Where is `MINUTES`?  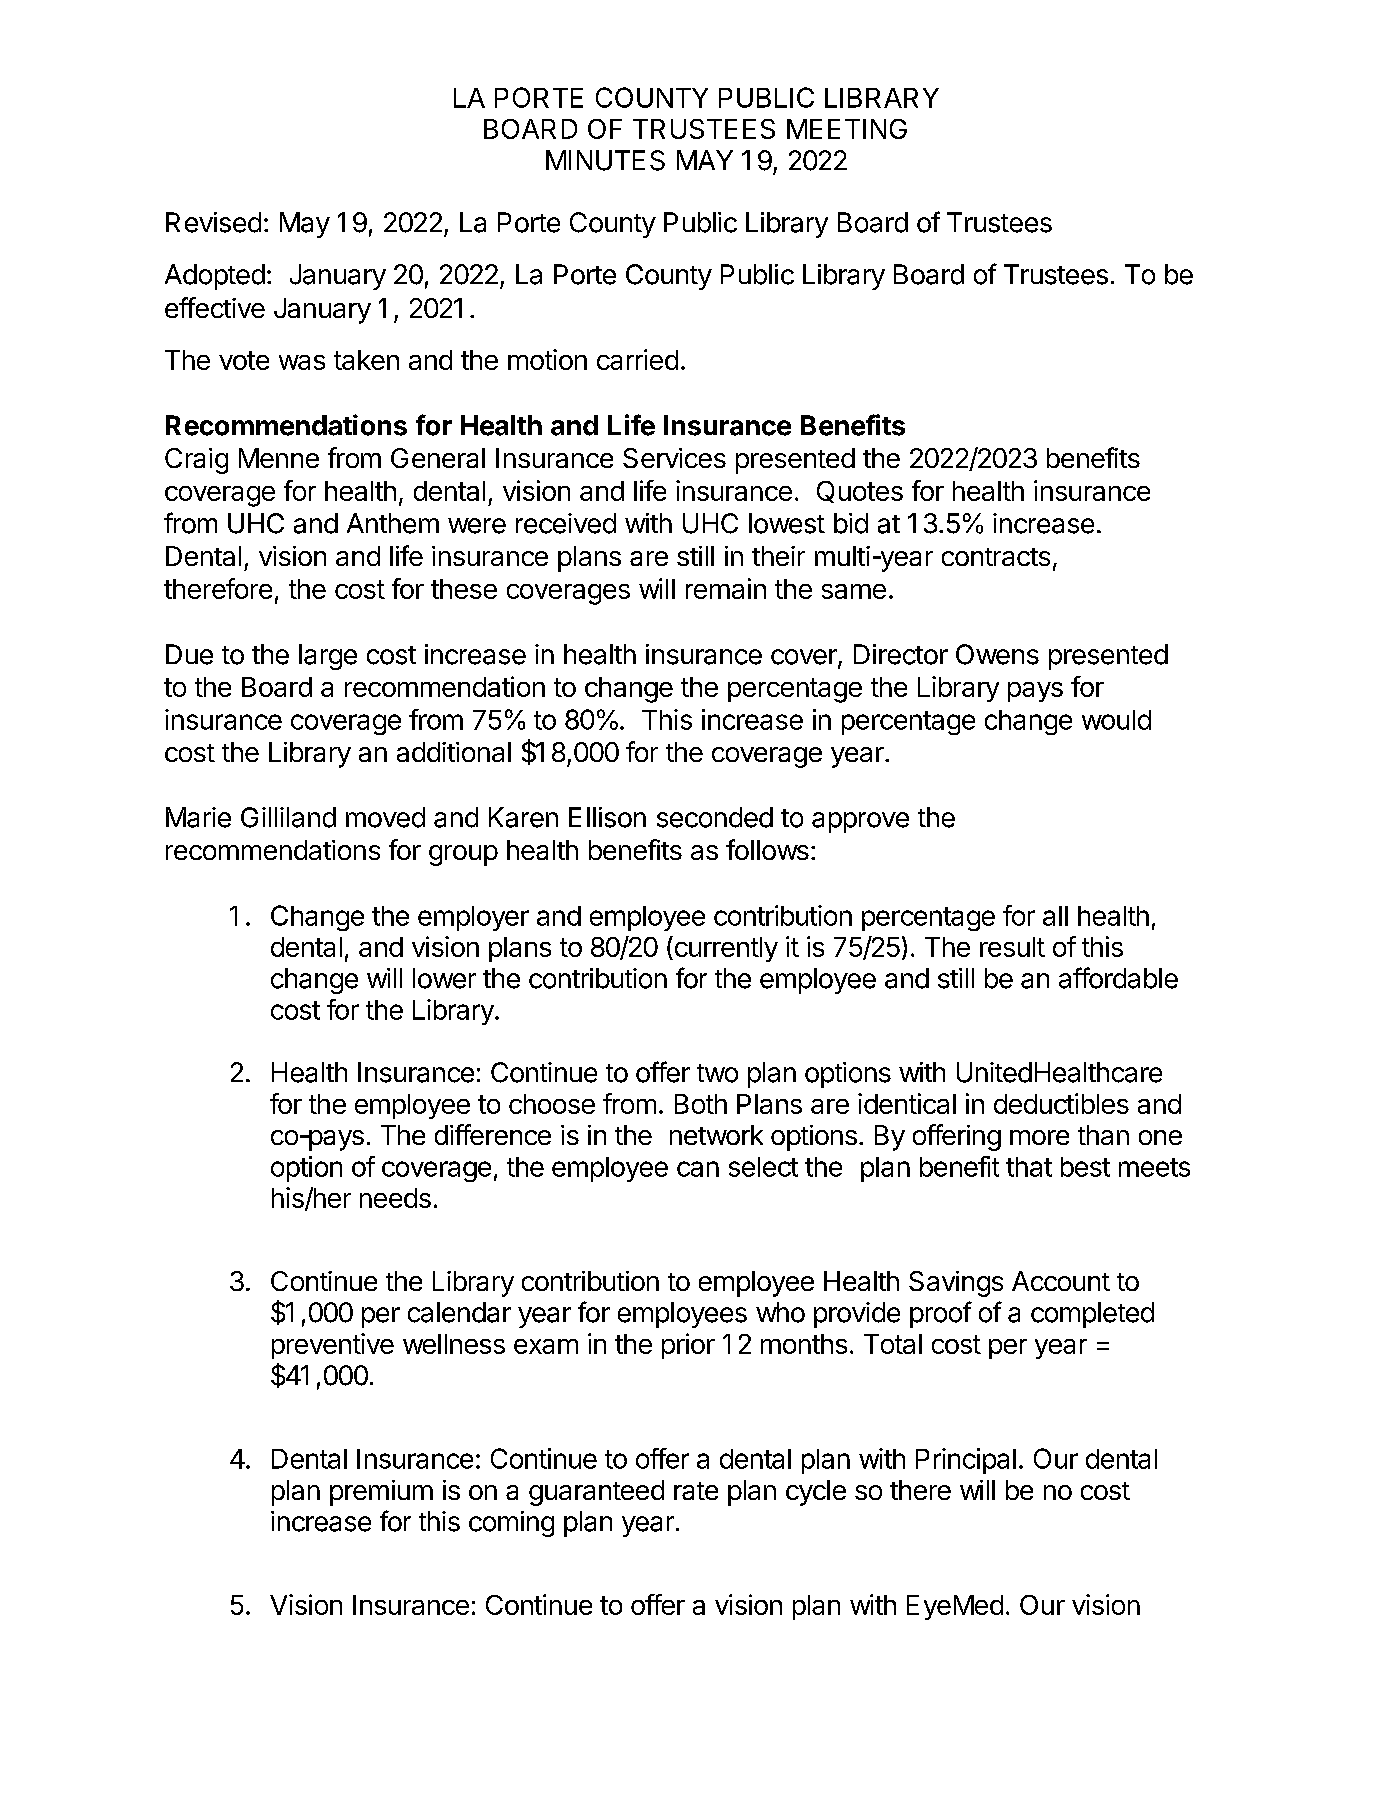 MINUTES is located at coordinates (605, 160).
